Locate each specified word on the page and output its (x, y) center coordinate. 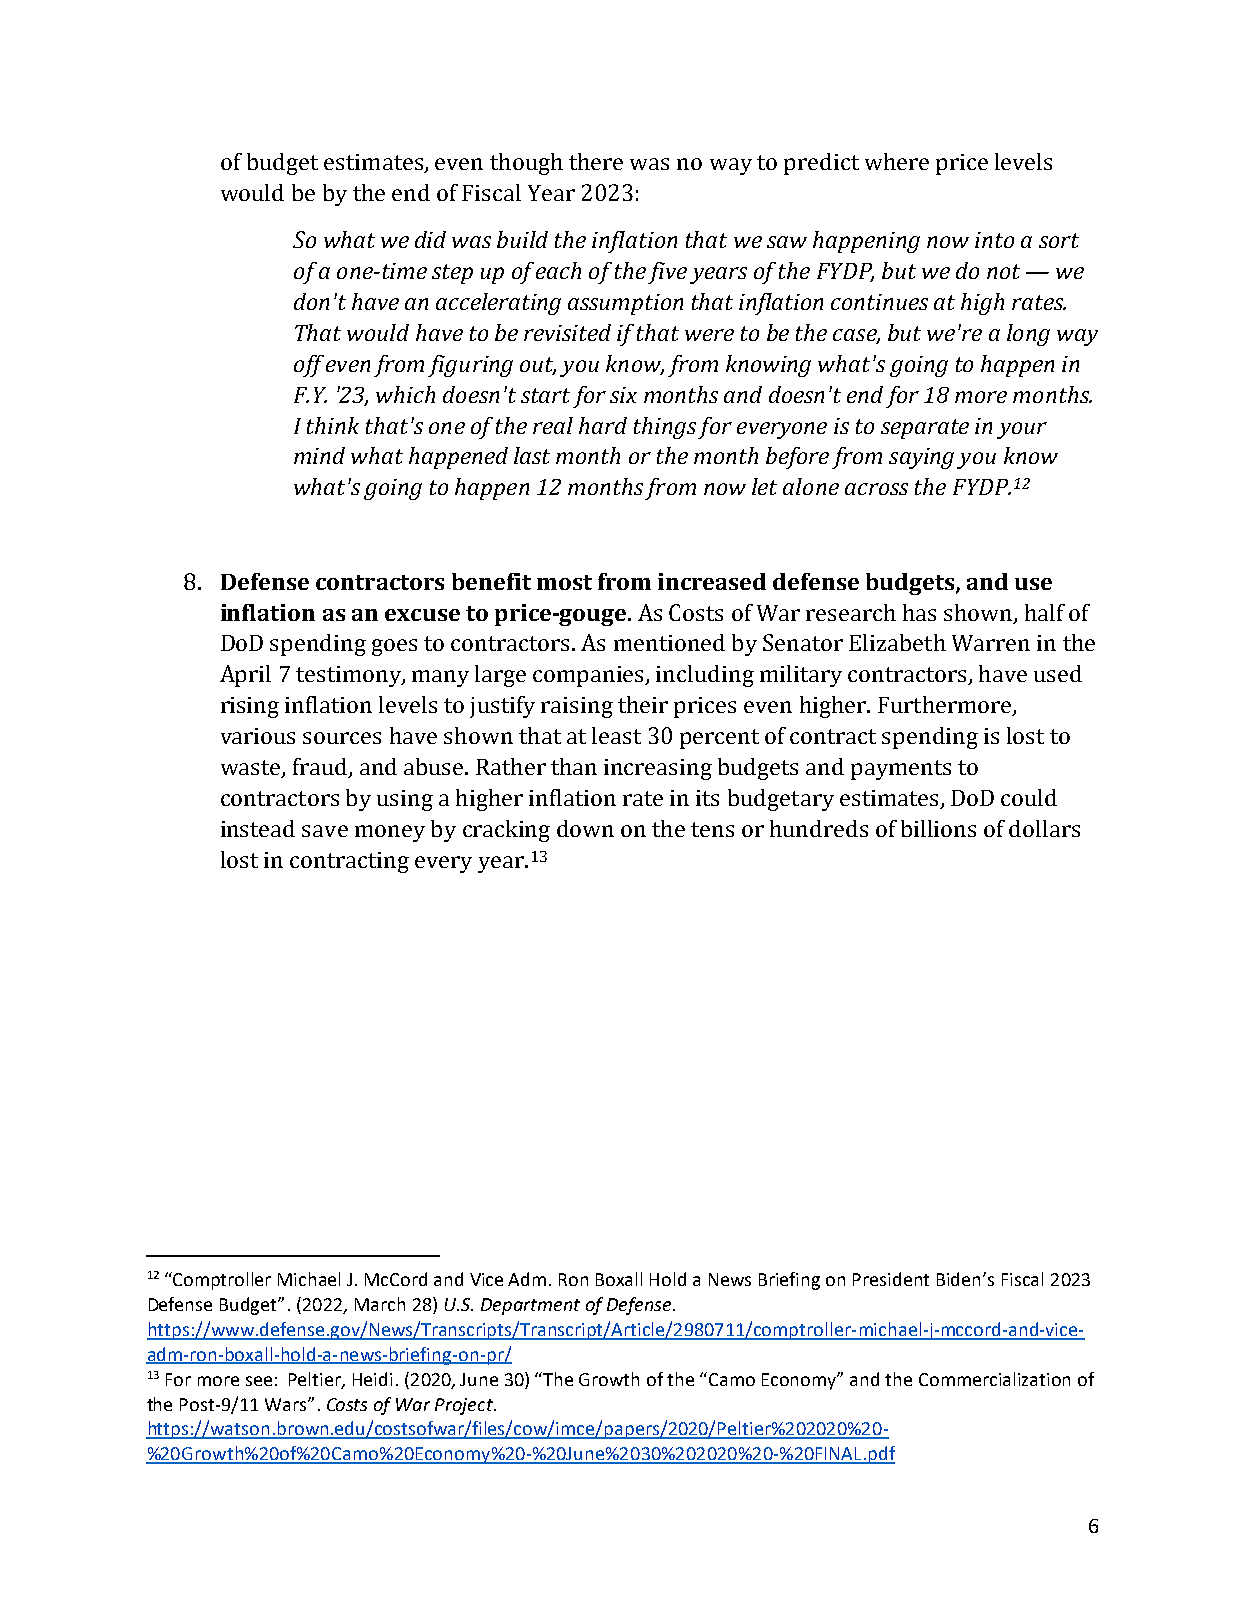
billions (938, 828)
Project (465, 1406)
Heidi (372, 1379)
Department (530, 1306)
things (665, 428)
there (596, 161)
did (430, 239)
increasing (658, 769)
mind (319, 455)
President (891, 1279)
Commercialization (994, 1379)
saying (921, 458)
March (380, 1304)
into (994, 240)
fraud (321, 768)
